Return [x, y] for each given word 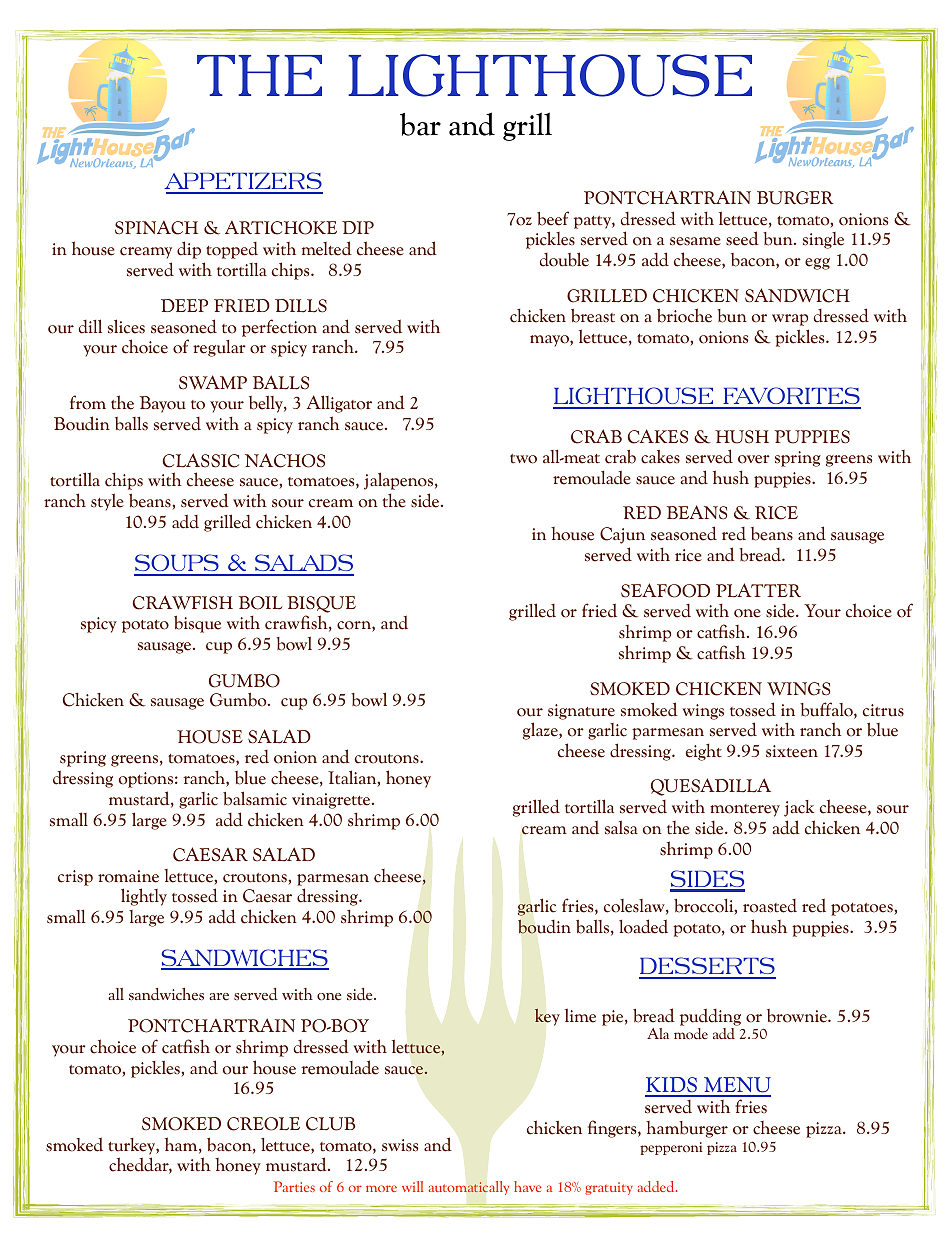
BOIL [260, 603]
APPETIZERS [243, 182]
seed [742, 238]
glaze [541, 731]
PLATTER [758, 590]
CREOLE [263, 1124]
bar [420, 124]
